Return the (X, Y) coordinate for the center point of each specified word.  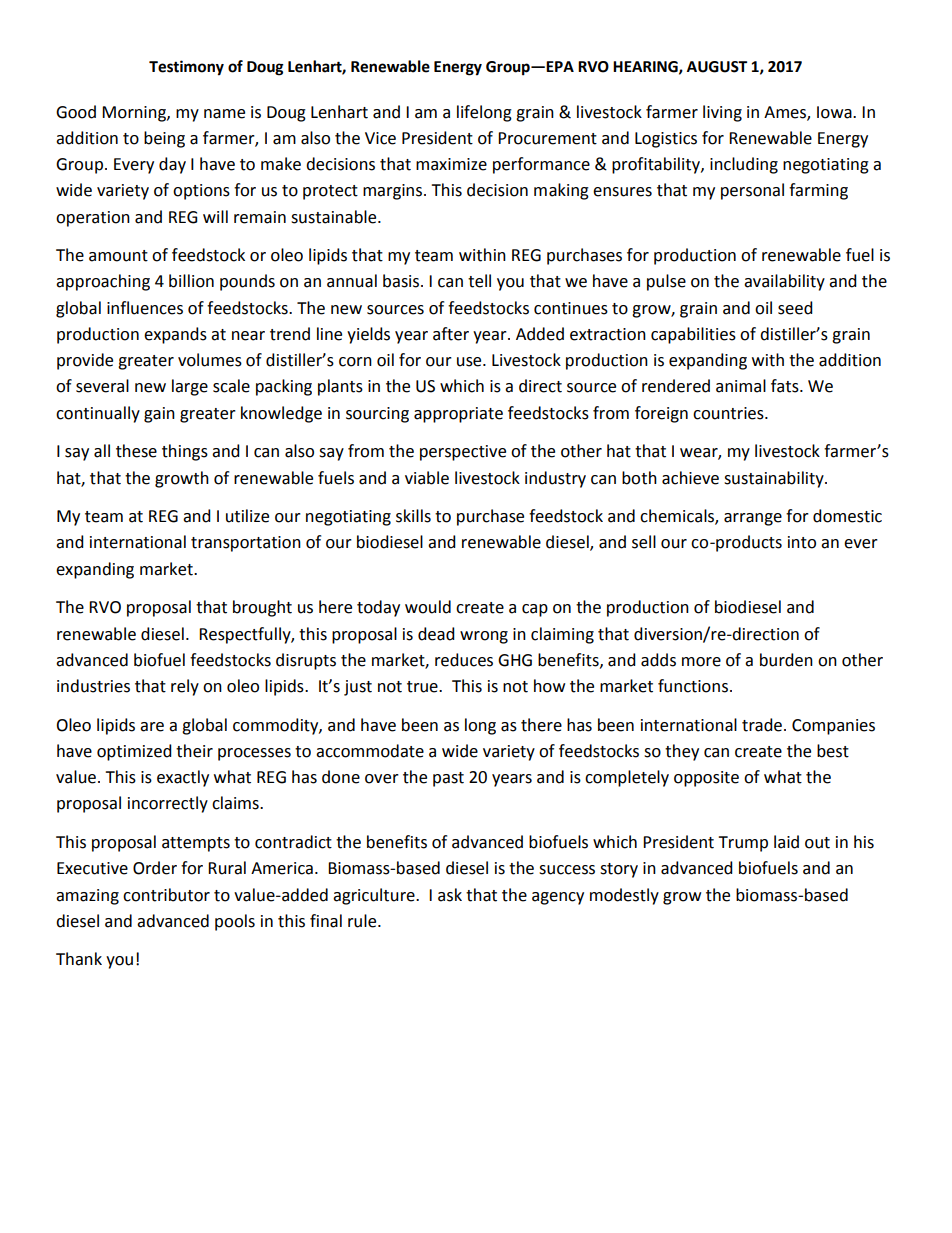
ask (450, 895)
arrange (753, 519)
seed (795, 308)
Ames (786, 113)
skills (413, 516)
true (423, 687)
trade (763, 725)
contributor (166, 895)
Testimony (186, 68)
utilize (247, 516)
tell (479, 281)
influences (145, 308)
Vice (380, 138)
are (152, 727)
